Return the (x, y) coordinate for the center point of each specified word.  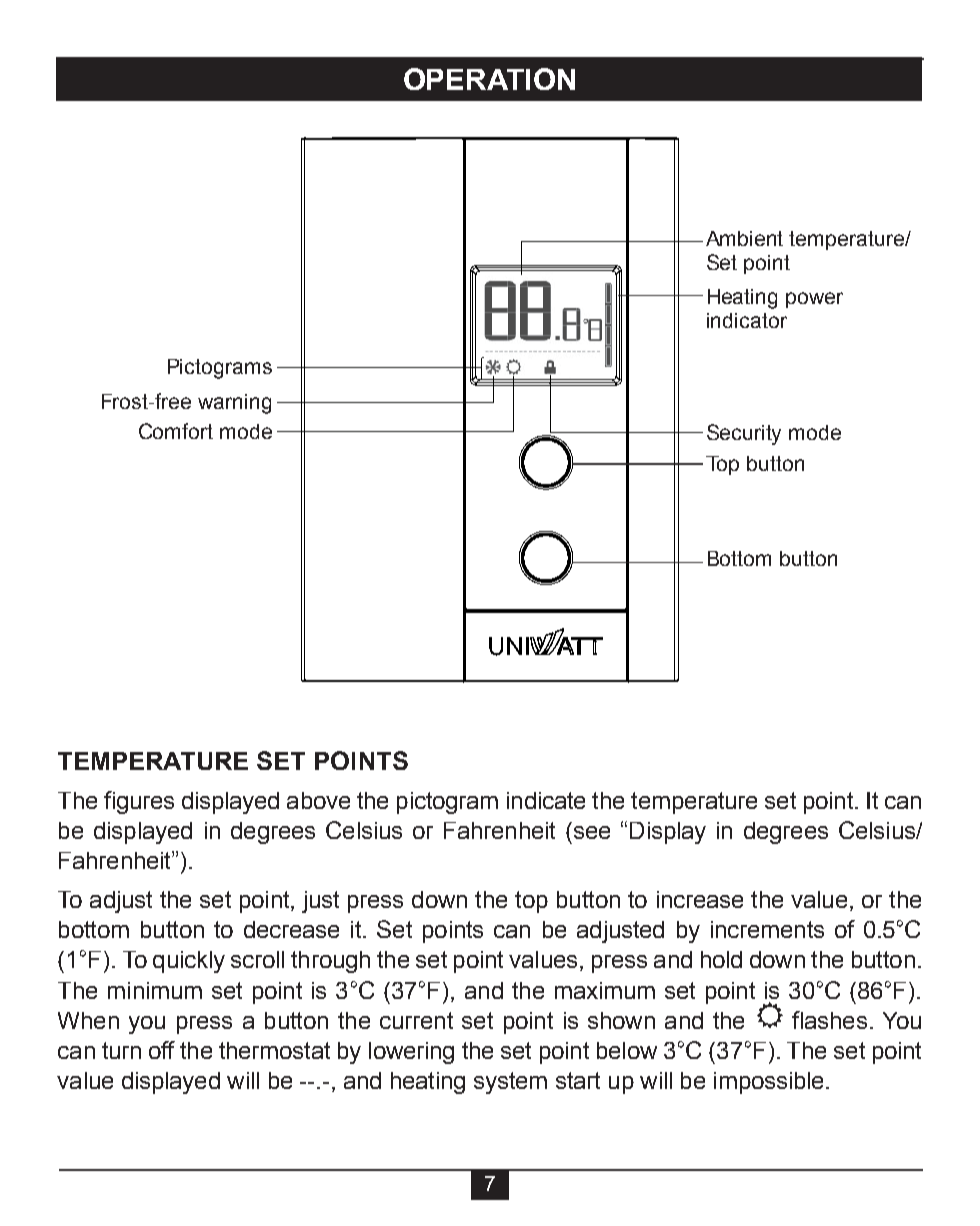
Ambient (744, 238)
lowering (411, 1053)
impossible (768, 1083)
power (814, 300)
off (162, 1050)
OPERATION (489, 79)
